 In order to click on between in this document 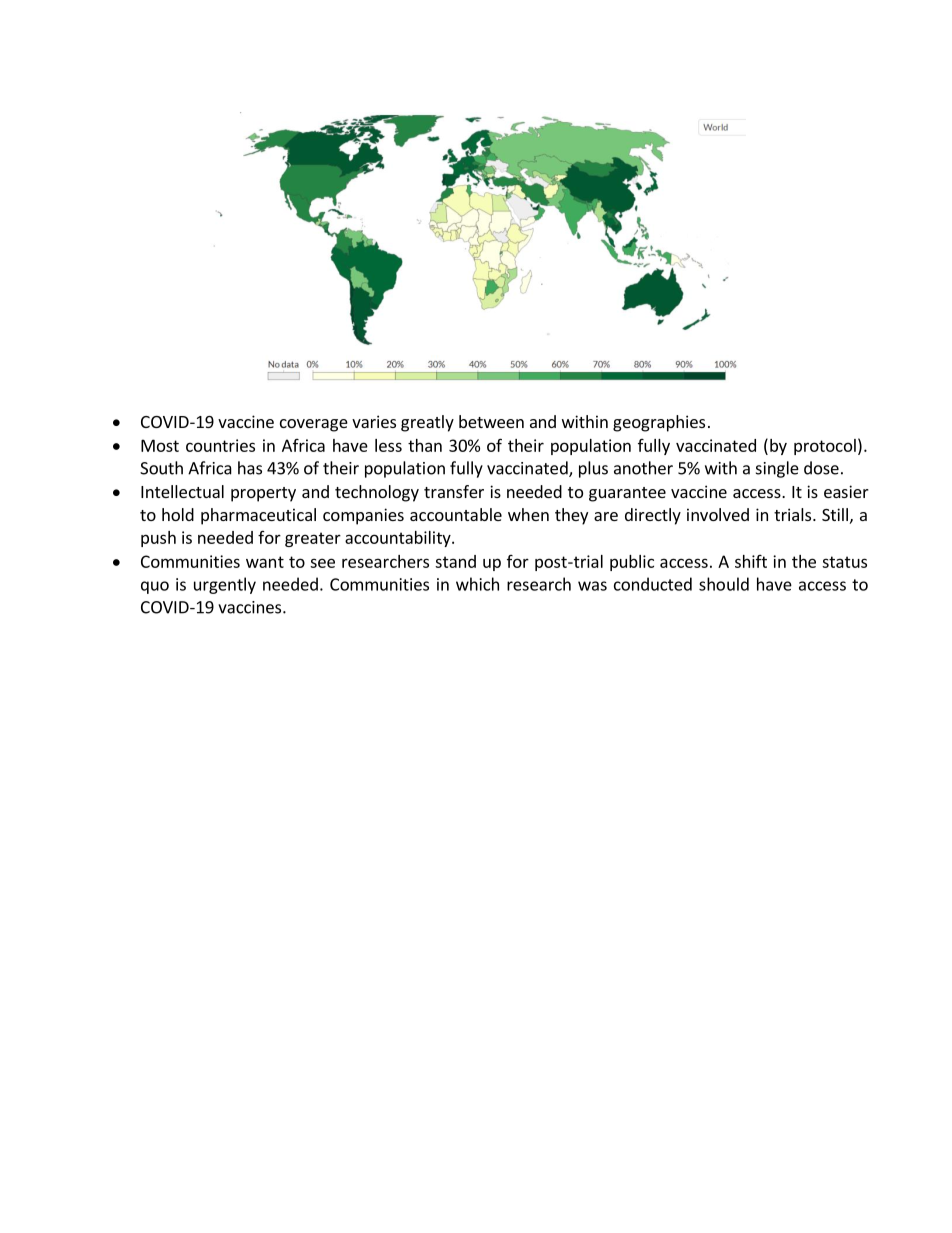, I will do `click(491, 421)`.
